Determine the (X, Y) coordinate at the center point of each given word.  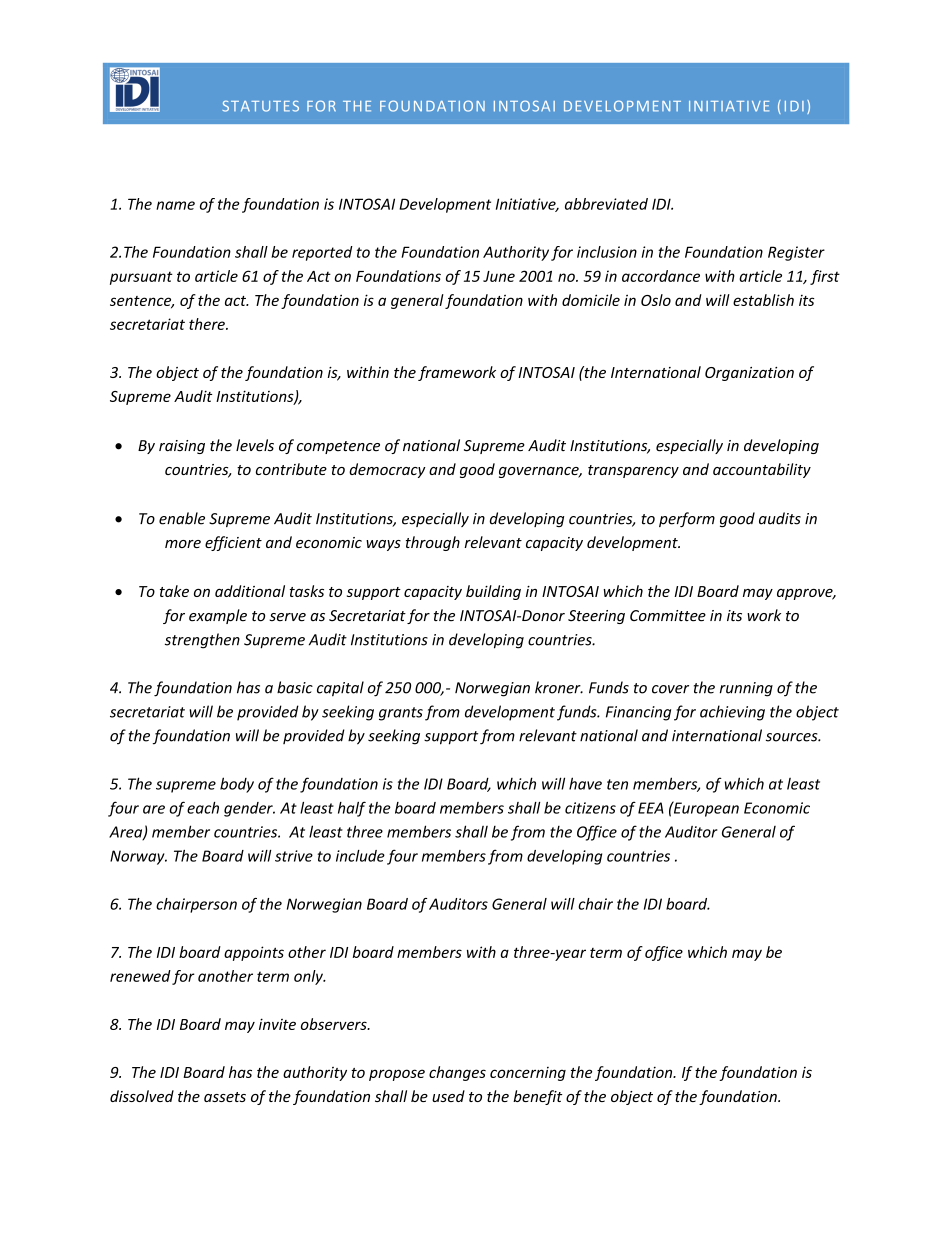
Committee (668, 616)
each (203, 808)
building (493, 592)
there (208, 324)
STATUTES (260, 106)
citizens (590, 808)
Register (796, 253)
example (218, 616)
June (499, 276)
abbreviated (606, 204)
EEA (651, 808)
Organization (749, 374)
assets (225, 1097)
